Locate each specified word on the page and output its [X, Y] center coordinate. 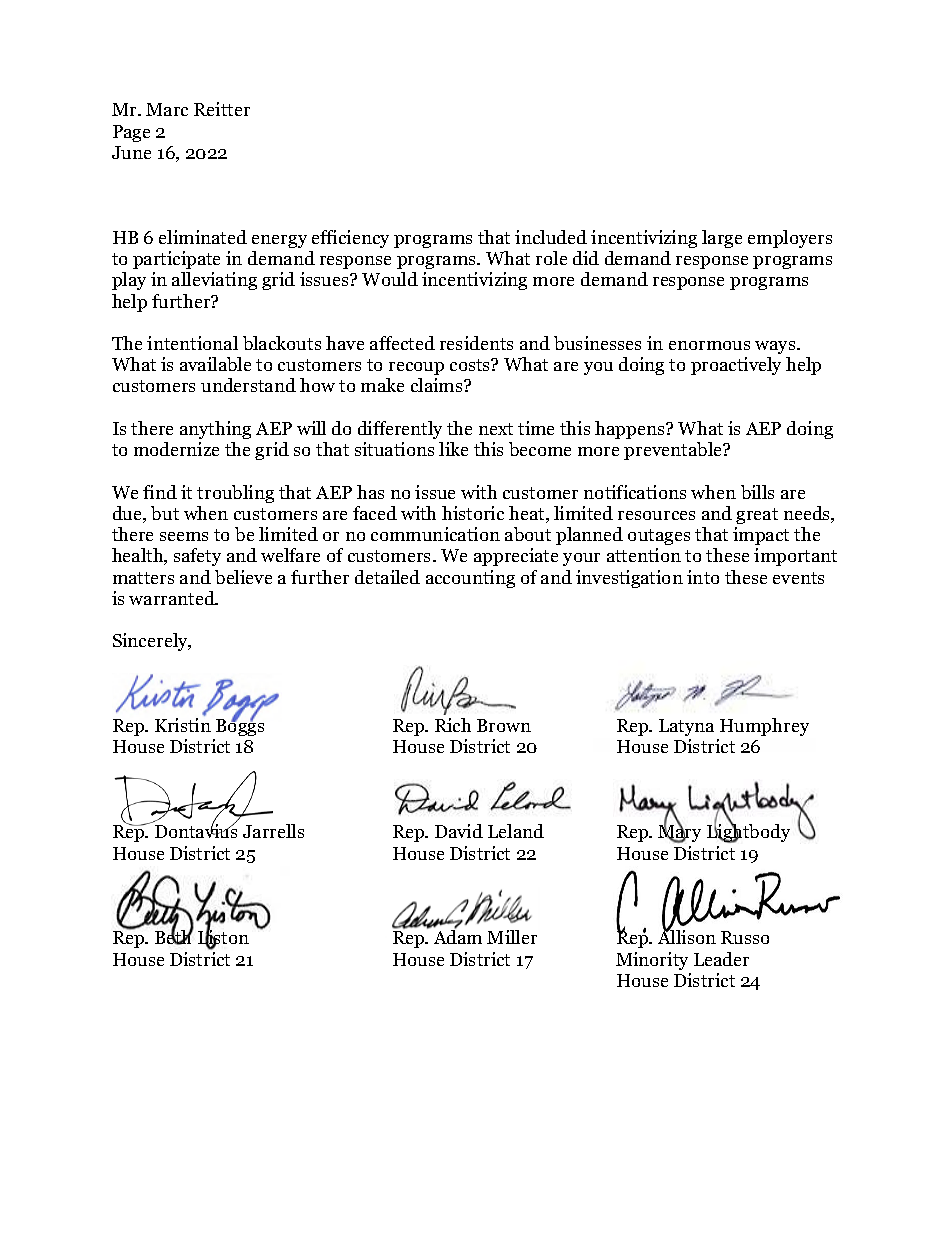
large [722, 239]
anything [215, 430]
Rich [453, 725]
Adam [458, 936]
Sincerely [151, 642]
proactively [736, 366]
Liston [223, 938]
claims [438, 385]
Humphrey [764, 727]
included [551, 237]
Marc [167, 109]
